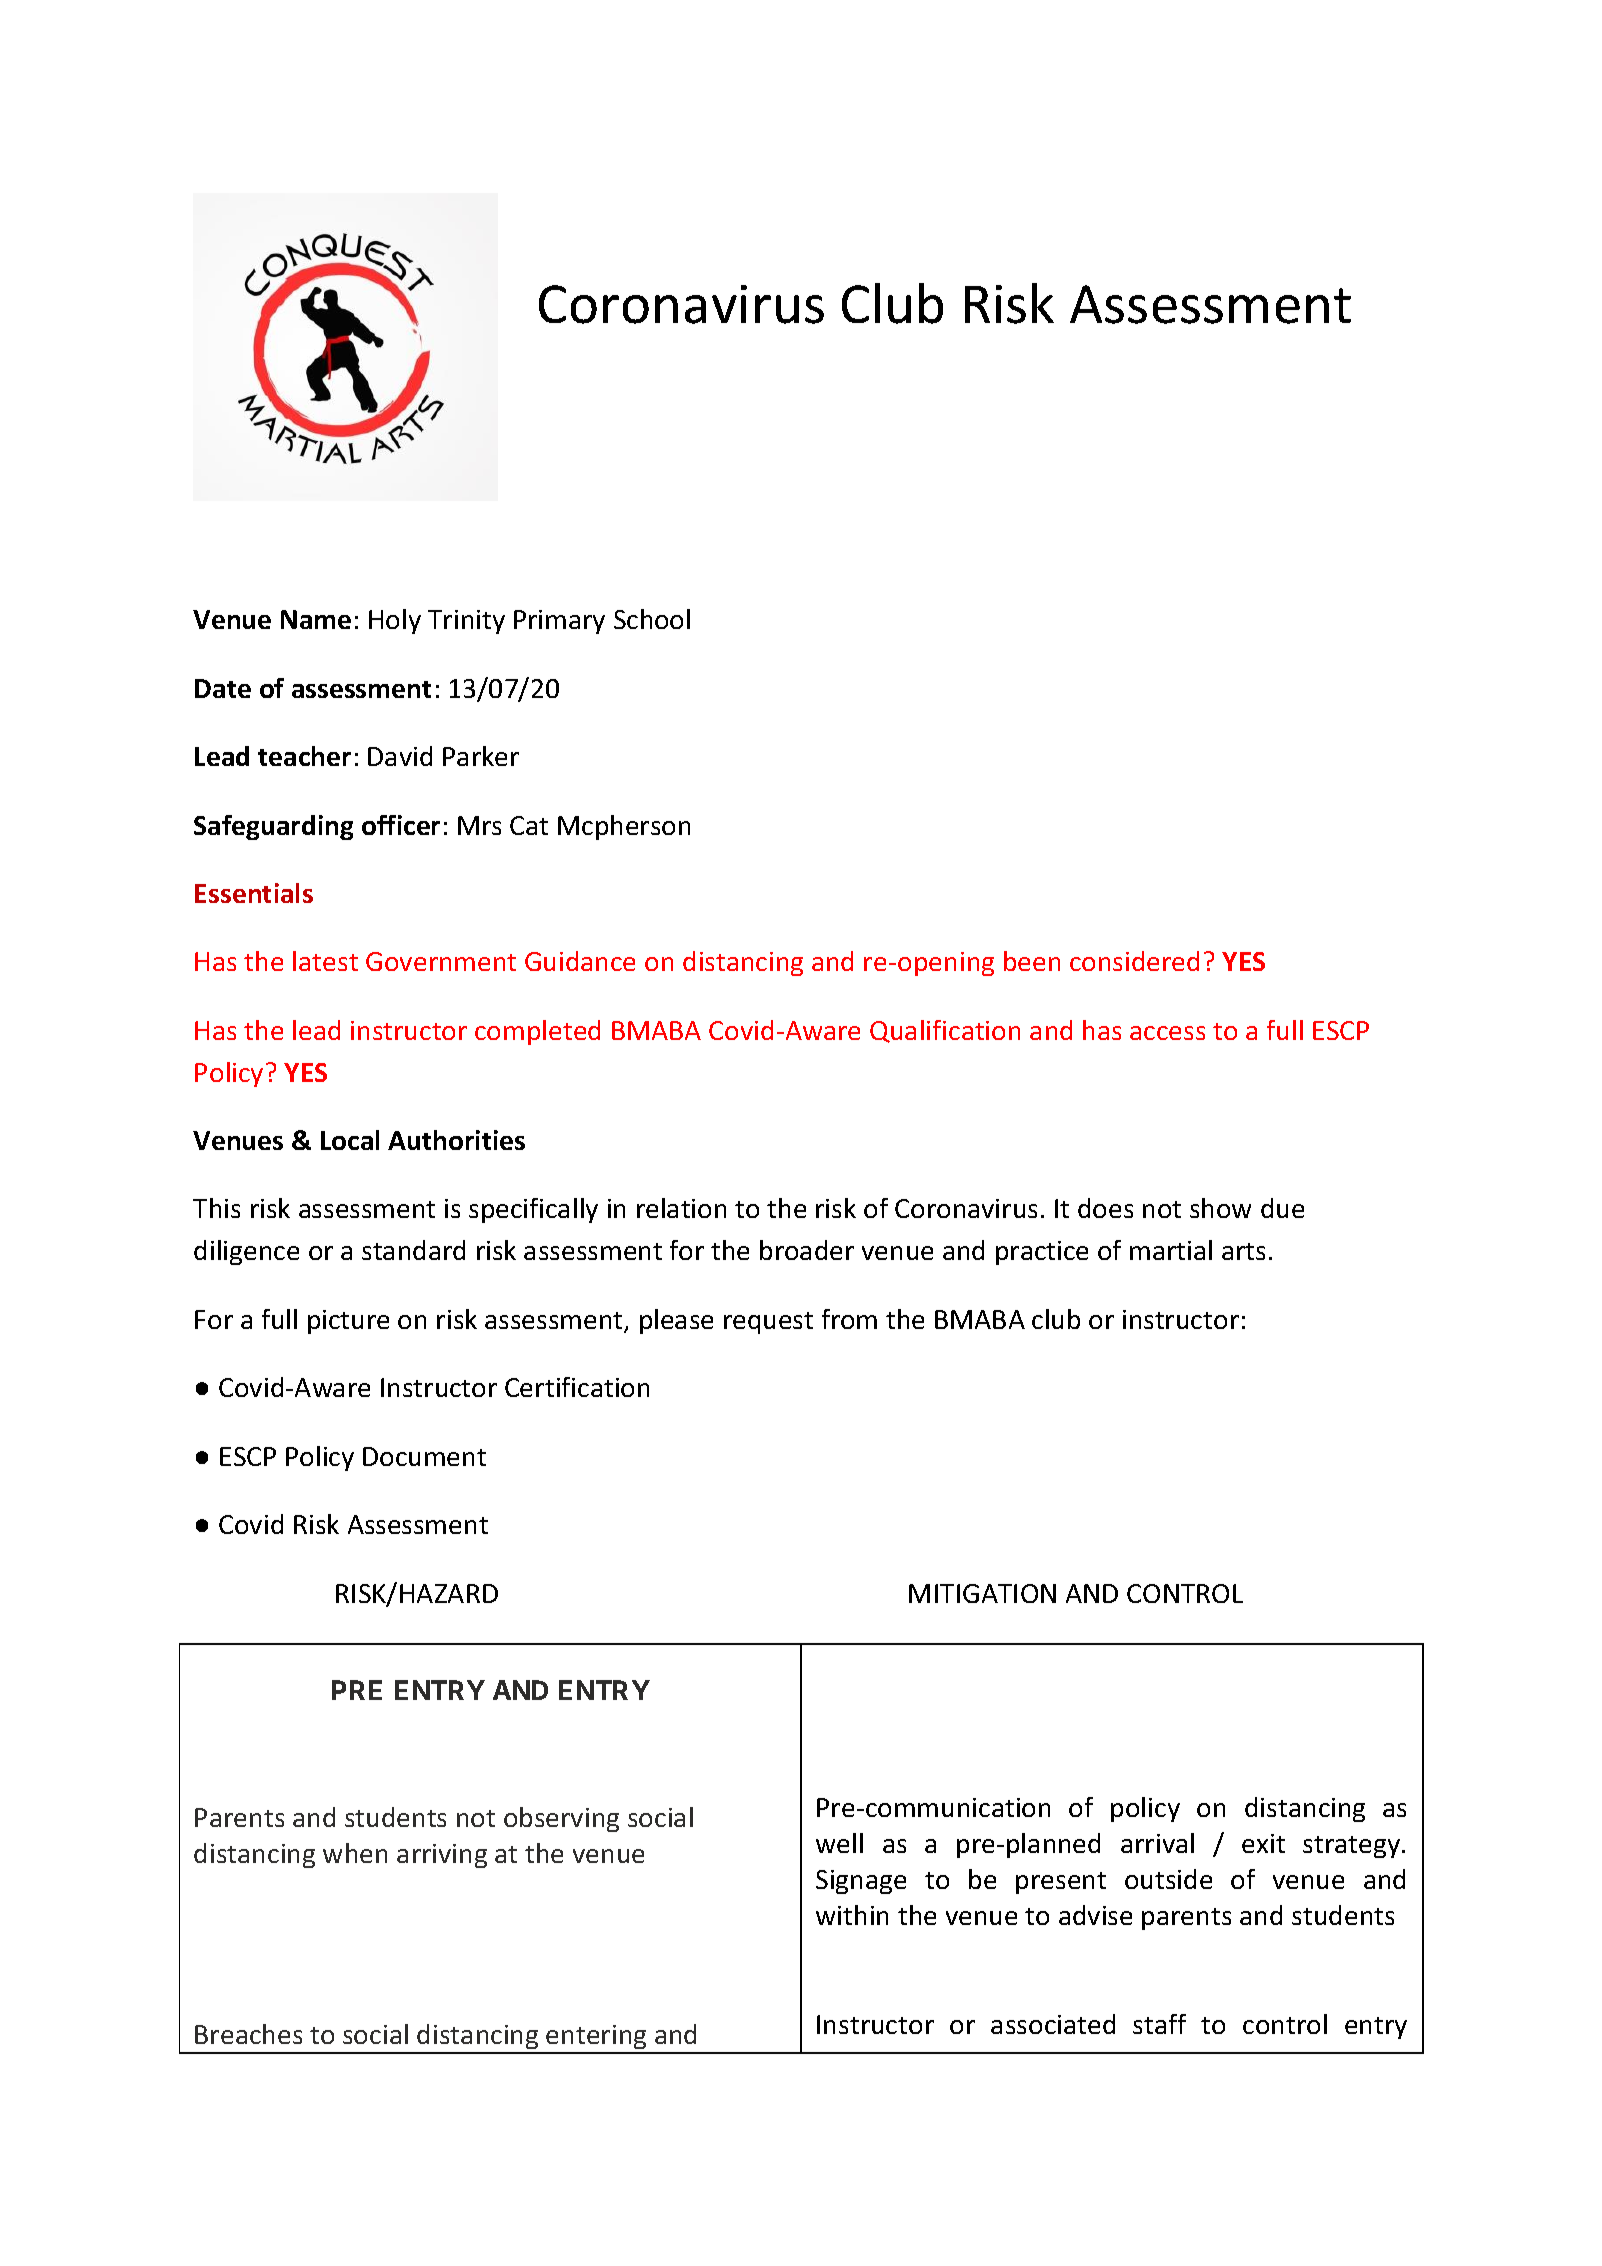 This document has height=2266, width=1602. Describe the element at coordinates (348, 1322) in the document. I see `picture` at that location.
